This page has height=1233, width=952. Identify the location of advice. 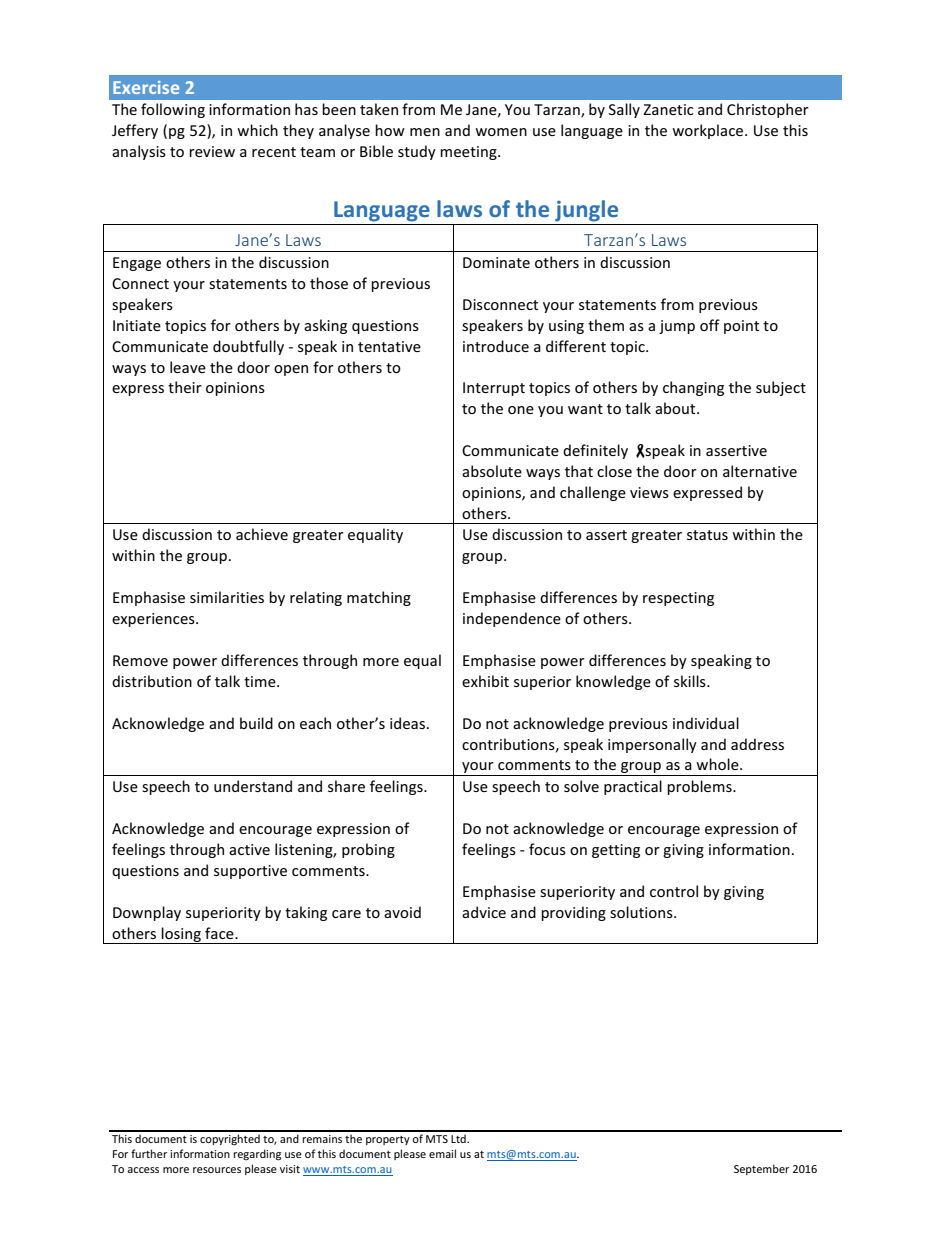
(484, 912).
